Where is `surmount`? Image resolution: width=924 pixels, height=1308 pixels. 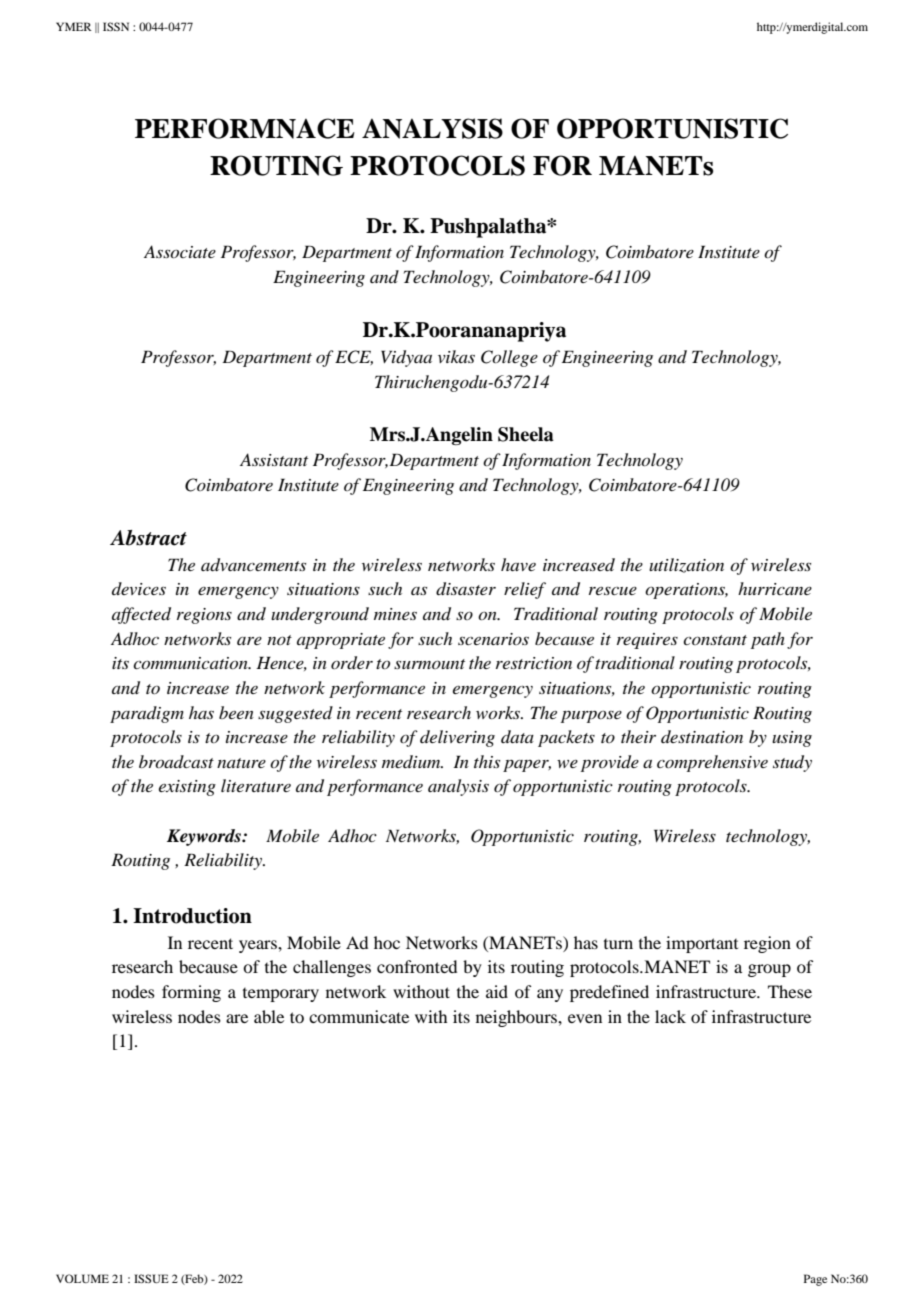
surmount is located at coordinates (429, 664).
